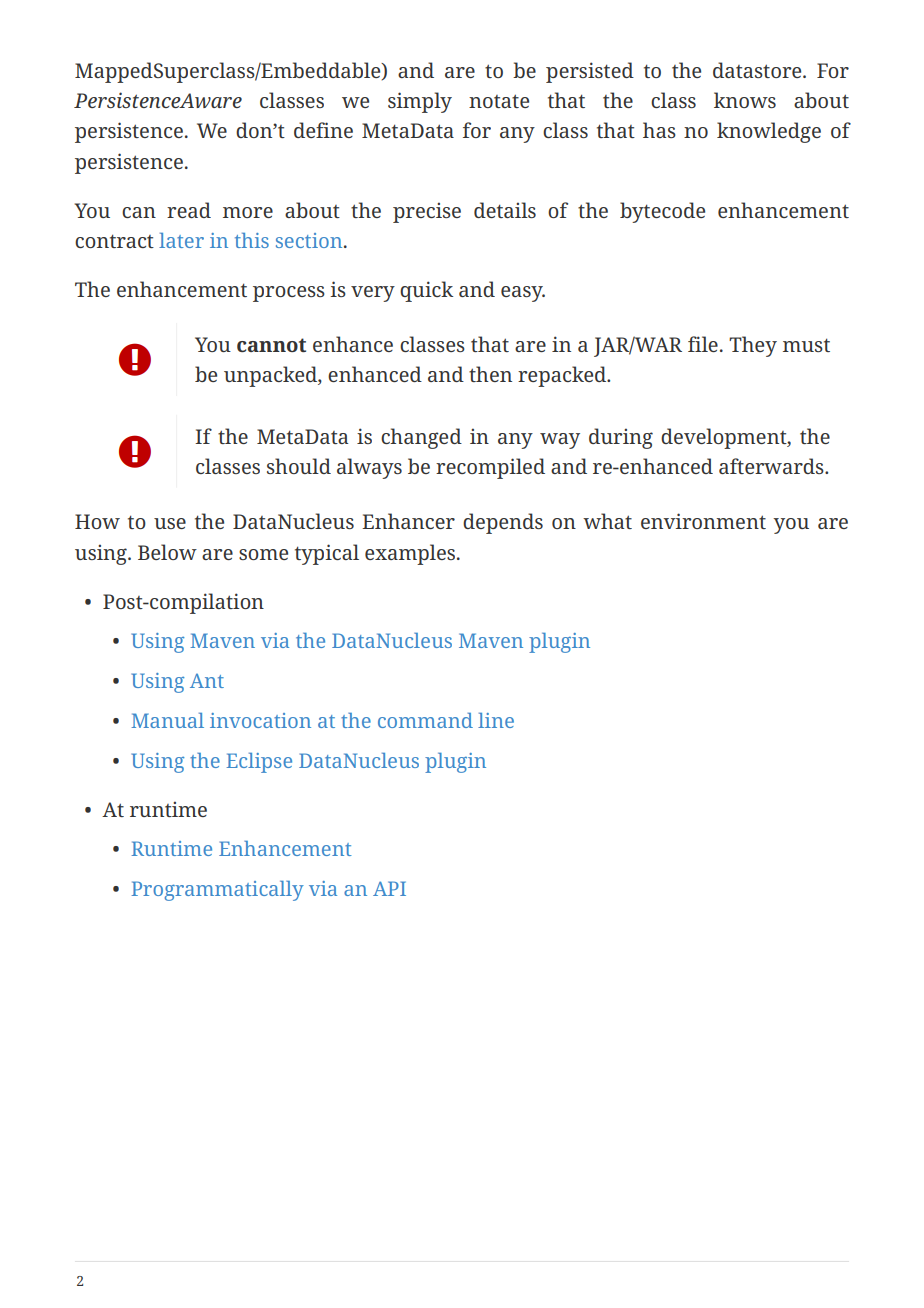  What do you see at coordinates (745, 100) in the image?
I see `knows` at bounding box center [745, 100].
